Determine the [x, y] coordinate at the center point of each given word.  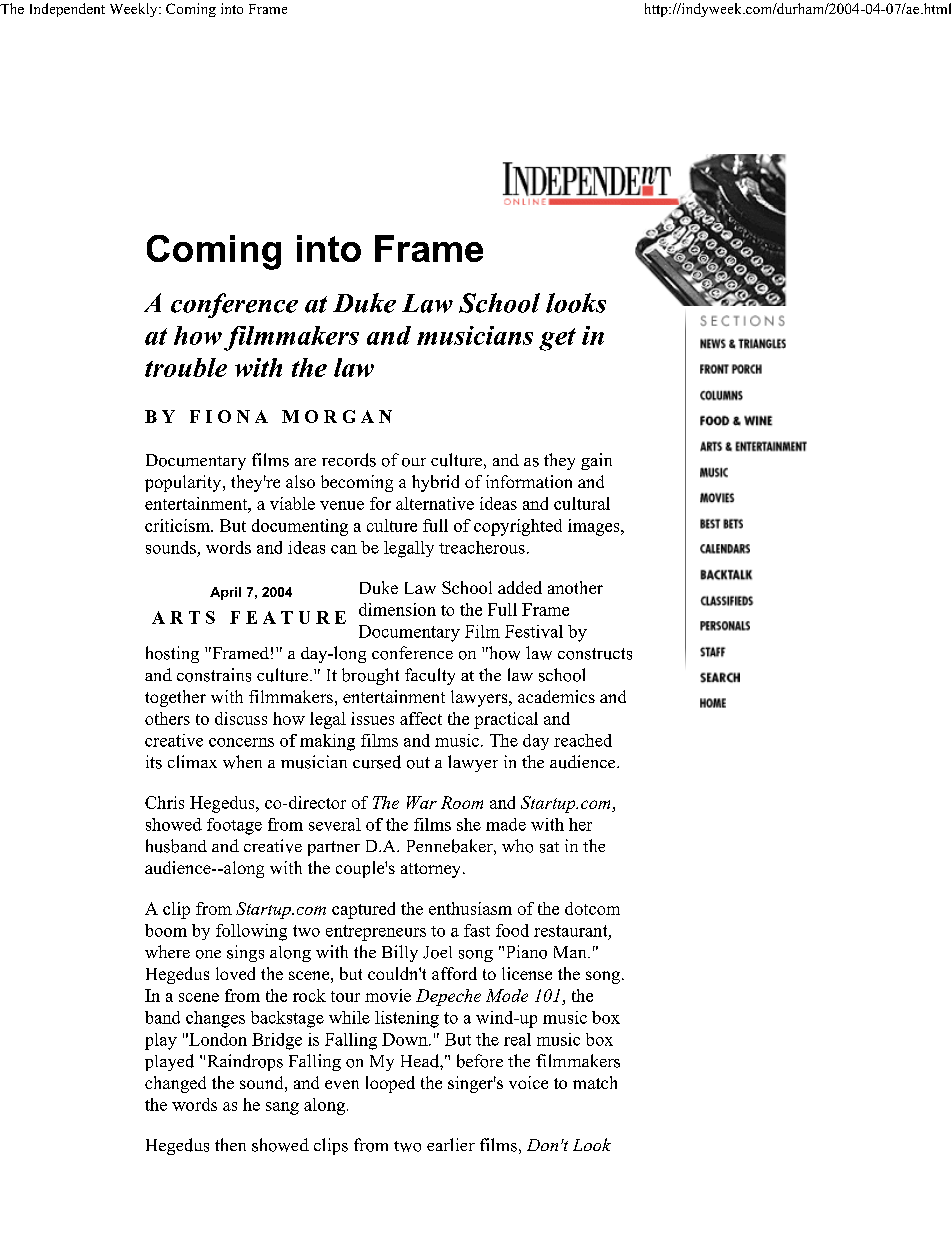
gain [596, 461]
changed [175, 1084]
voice [528, 1082]
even [342, 1084]
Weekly [135, 10]
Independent [67, 10]
